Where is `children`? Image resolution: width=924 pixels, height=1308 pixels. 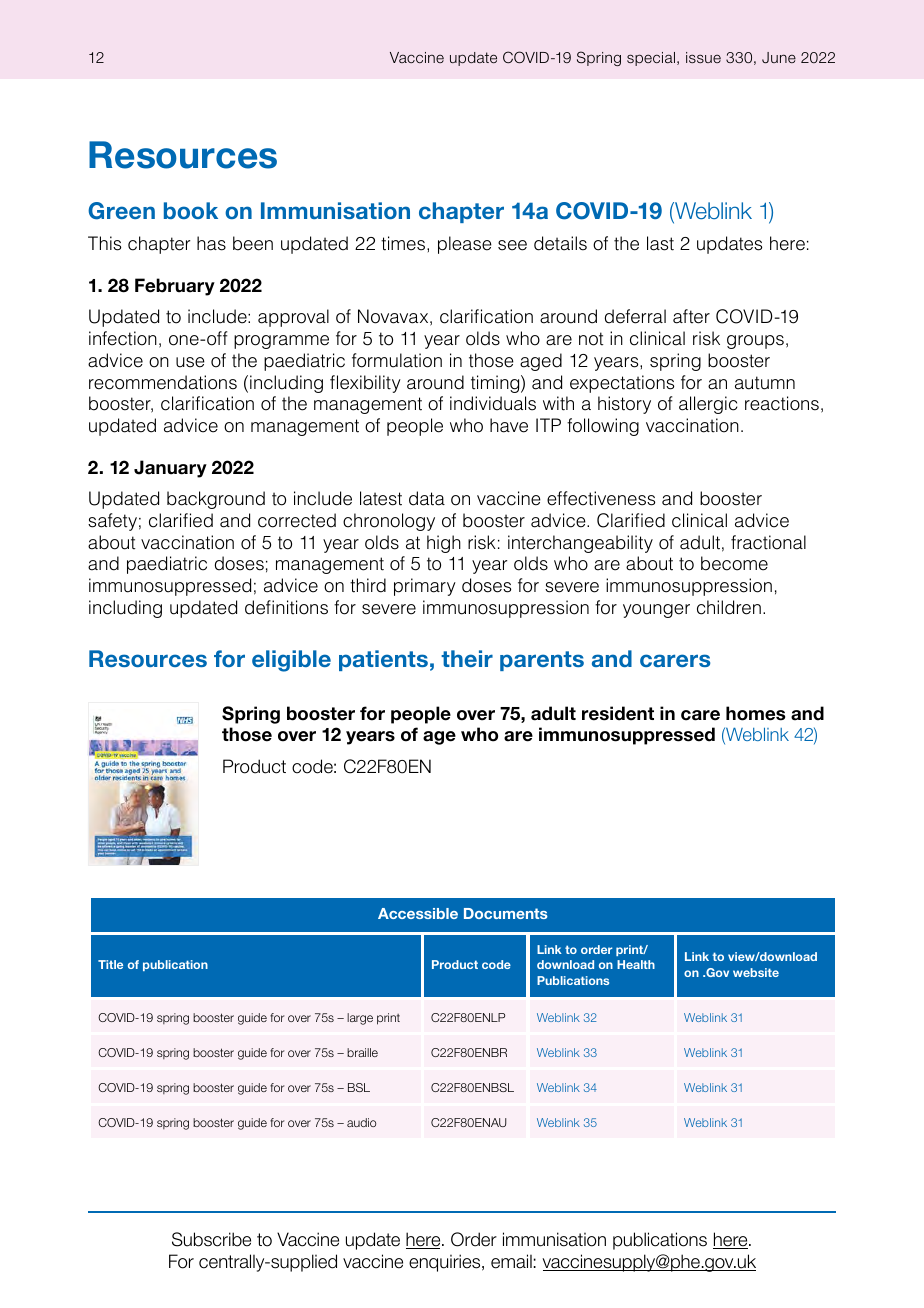
children is located at coordinates (729, 607).
